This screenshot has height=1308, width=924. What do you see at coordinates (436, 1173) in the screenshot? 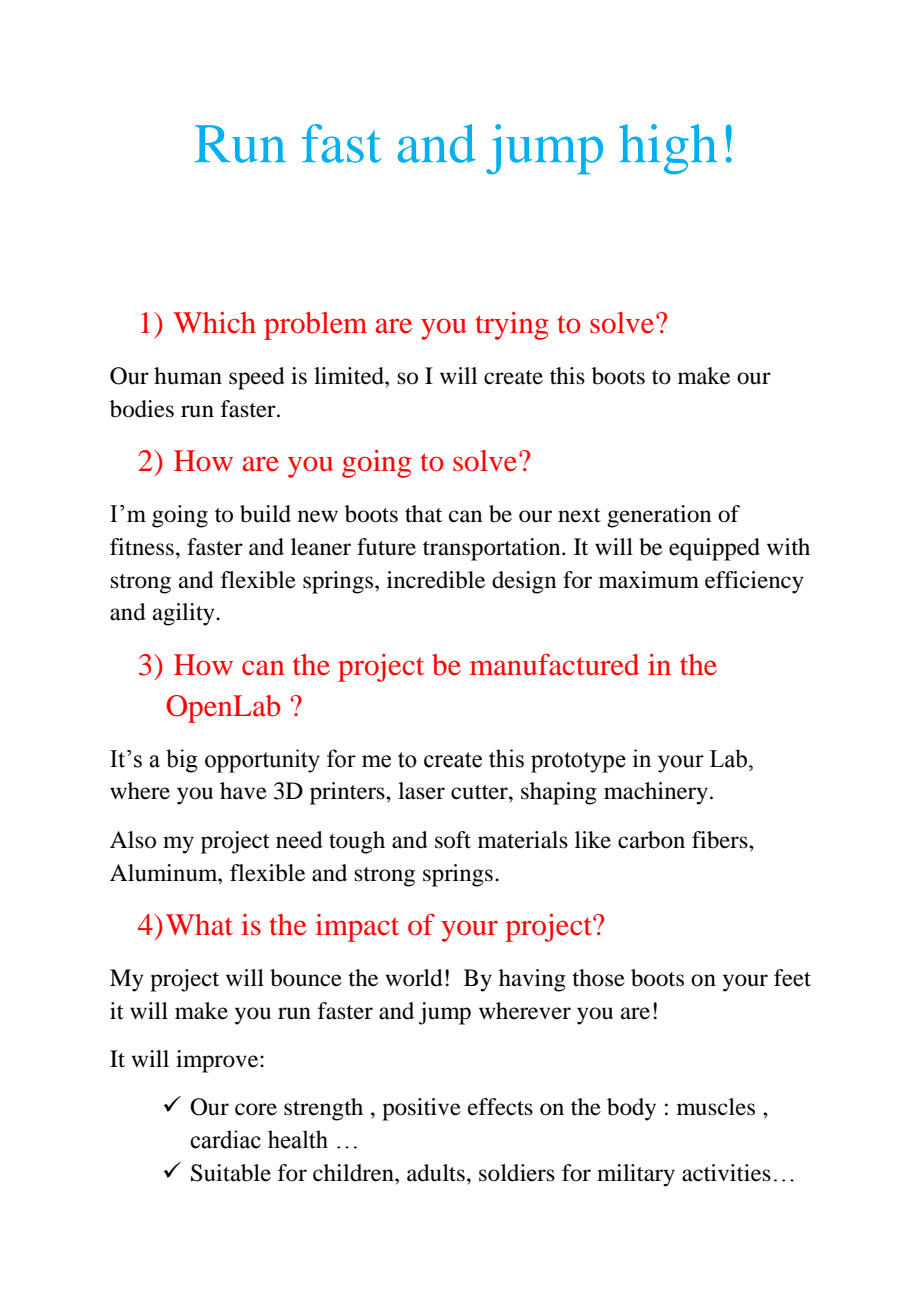
I see `adults` at bounding box center [436, 1173].
